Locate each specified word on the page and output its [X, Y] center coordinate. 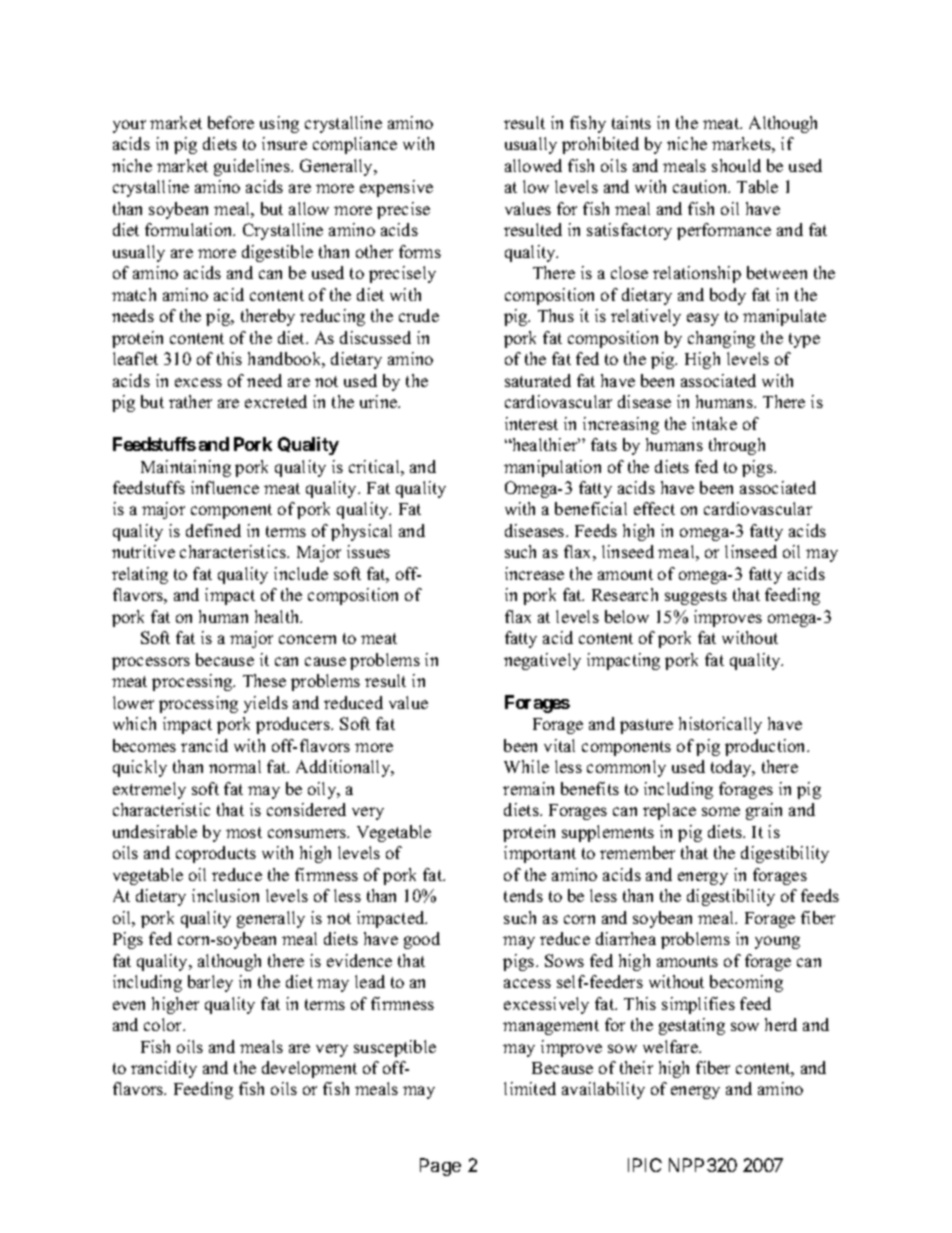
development [309, 1069]
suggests [696, 597]
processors [151, 663]
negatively [542, 661]
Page [440, 1167]
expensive [396, 188]
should [736, 165]
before [231, 122]
